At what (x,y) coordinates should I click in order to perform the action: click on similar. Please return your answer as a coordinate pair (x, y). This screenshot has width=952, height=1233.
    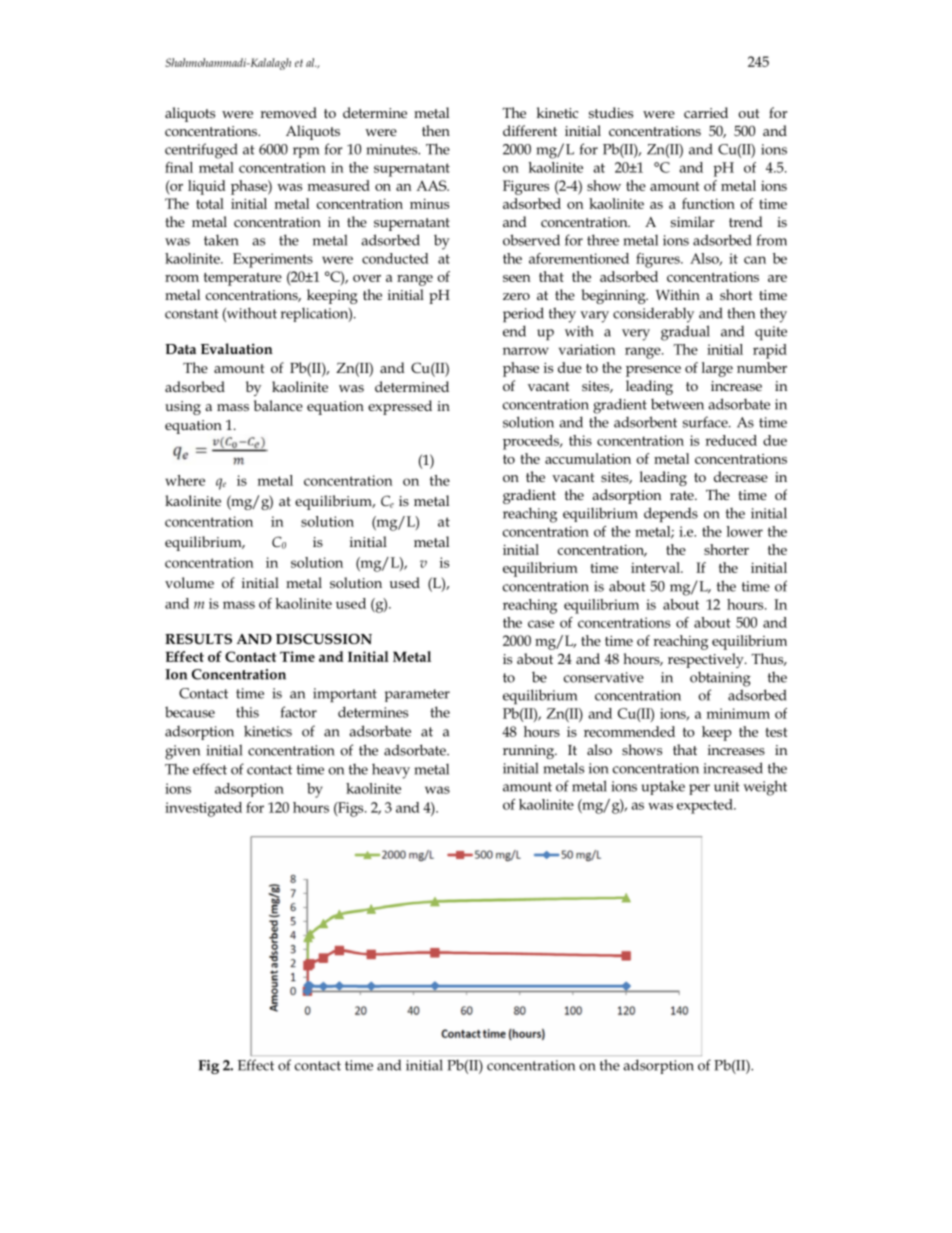
    Looking at the image, I should click on (692, 221).
